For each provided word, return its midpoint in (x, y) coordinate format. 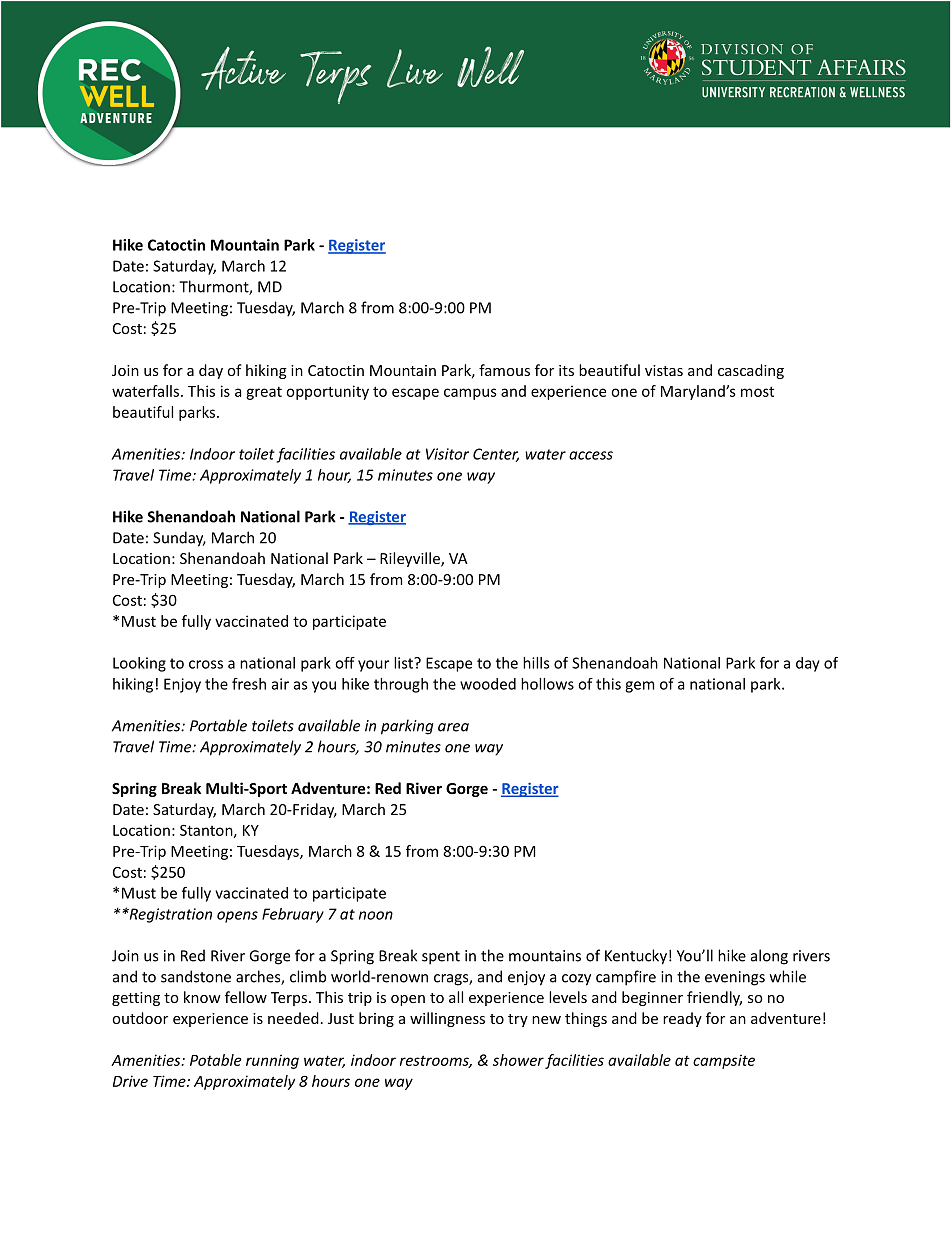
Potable (215, 1060)
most (757, 391)
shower (518, 1060)
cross (206, 664)
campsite (724, 1061)
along (769, 957)
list (404, 663)
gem (639, 687)
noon (376, 915)
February (293, 915)
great (264, 393)
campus (470, 394)
